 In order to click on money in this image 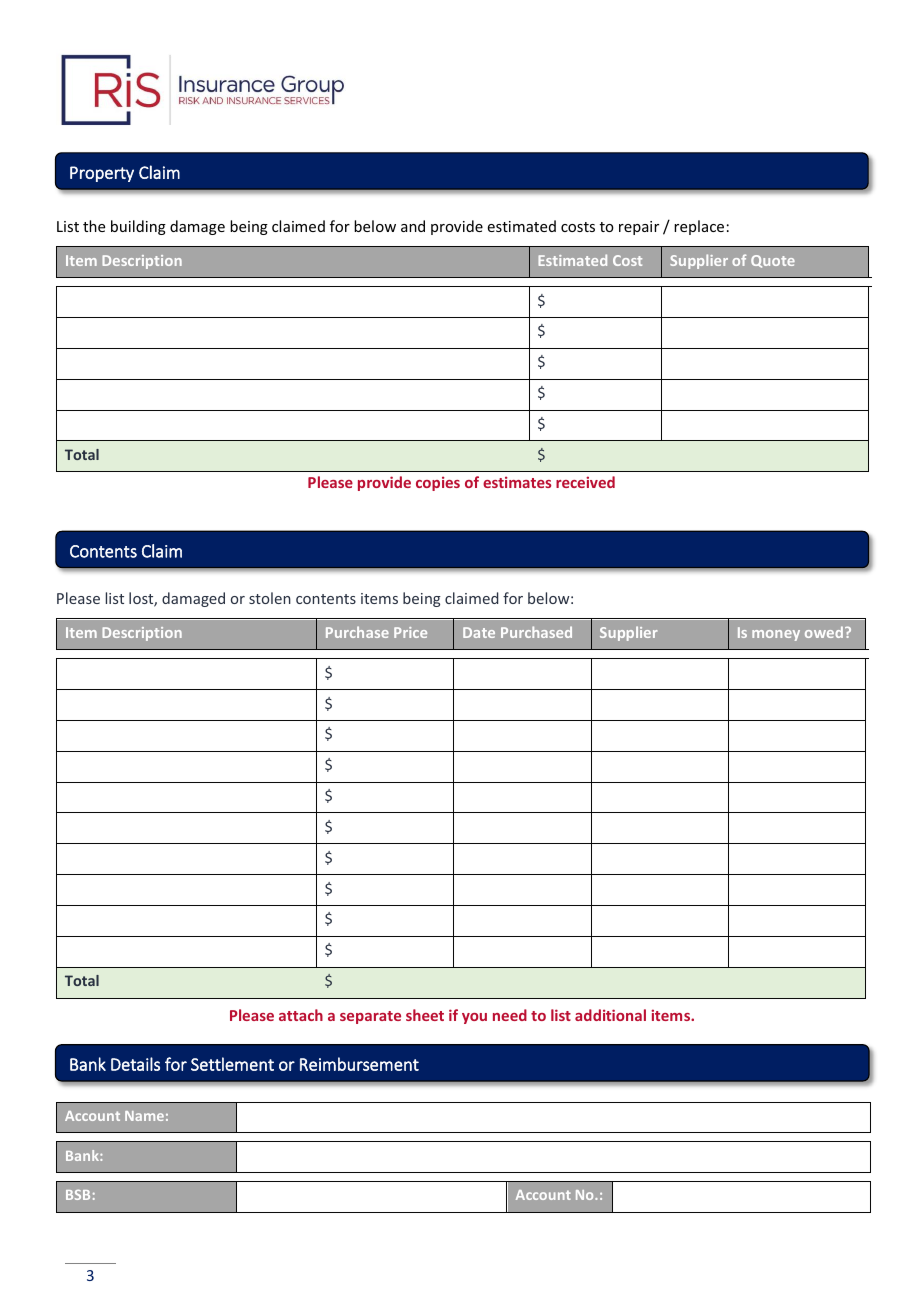, I will do `click(776, 635)`.
